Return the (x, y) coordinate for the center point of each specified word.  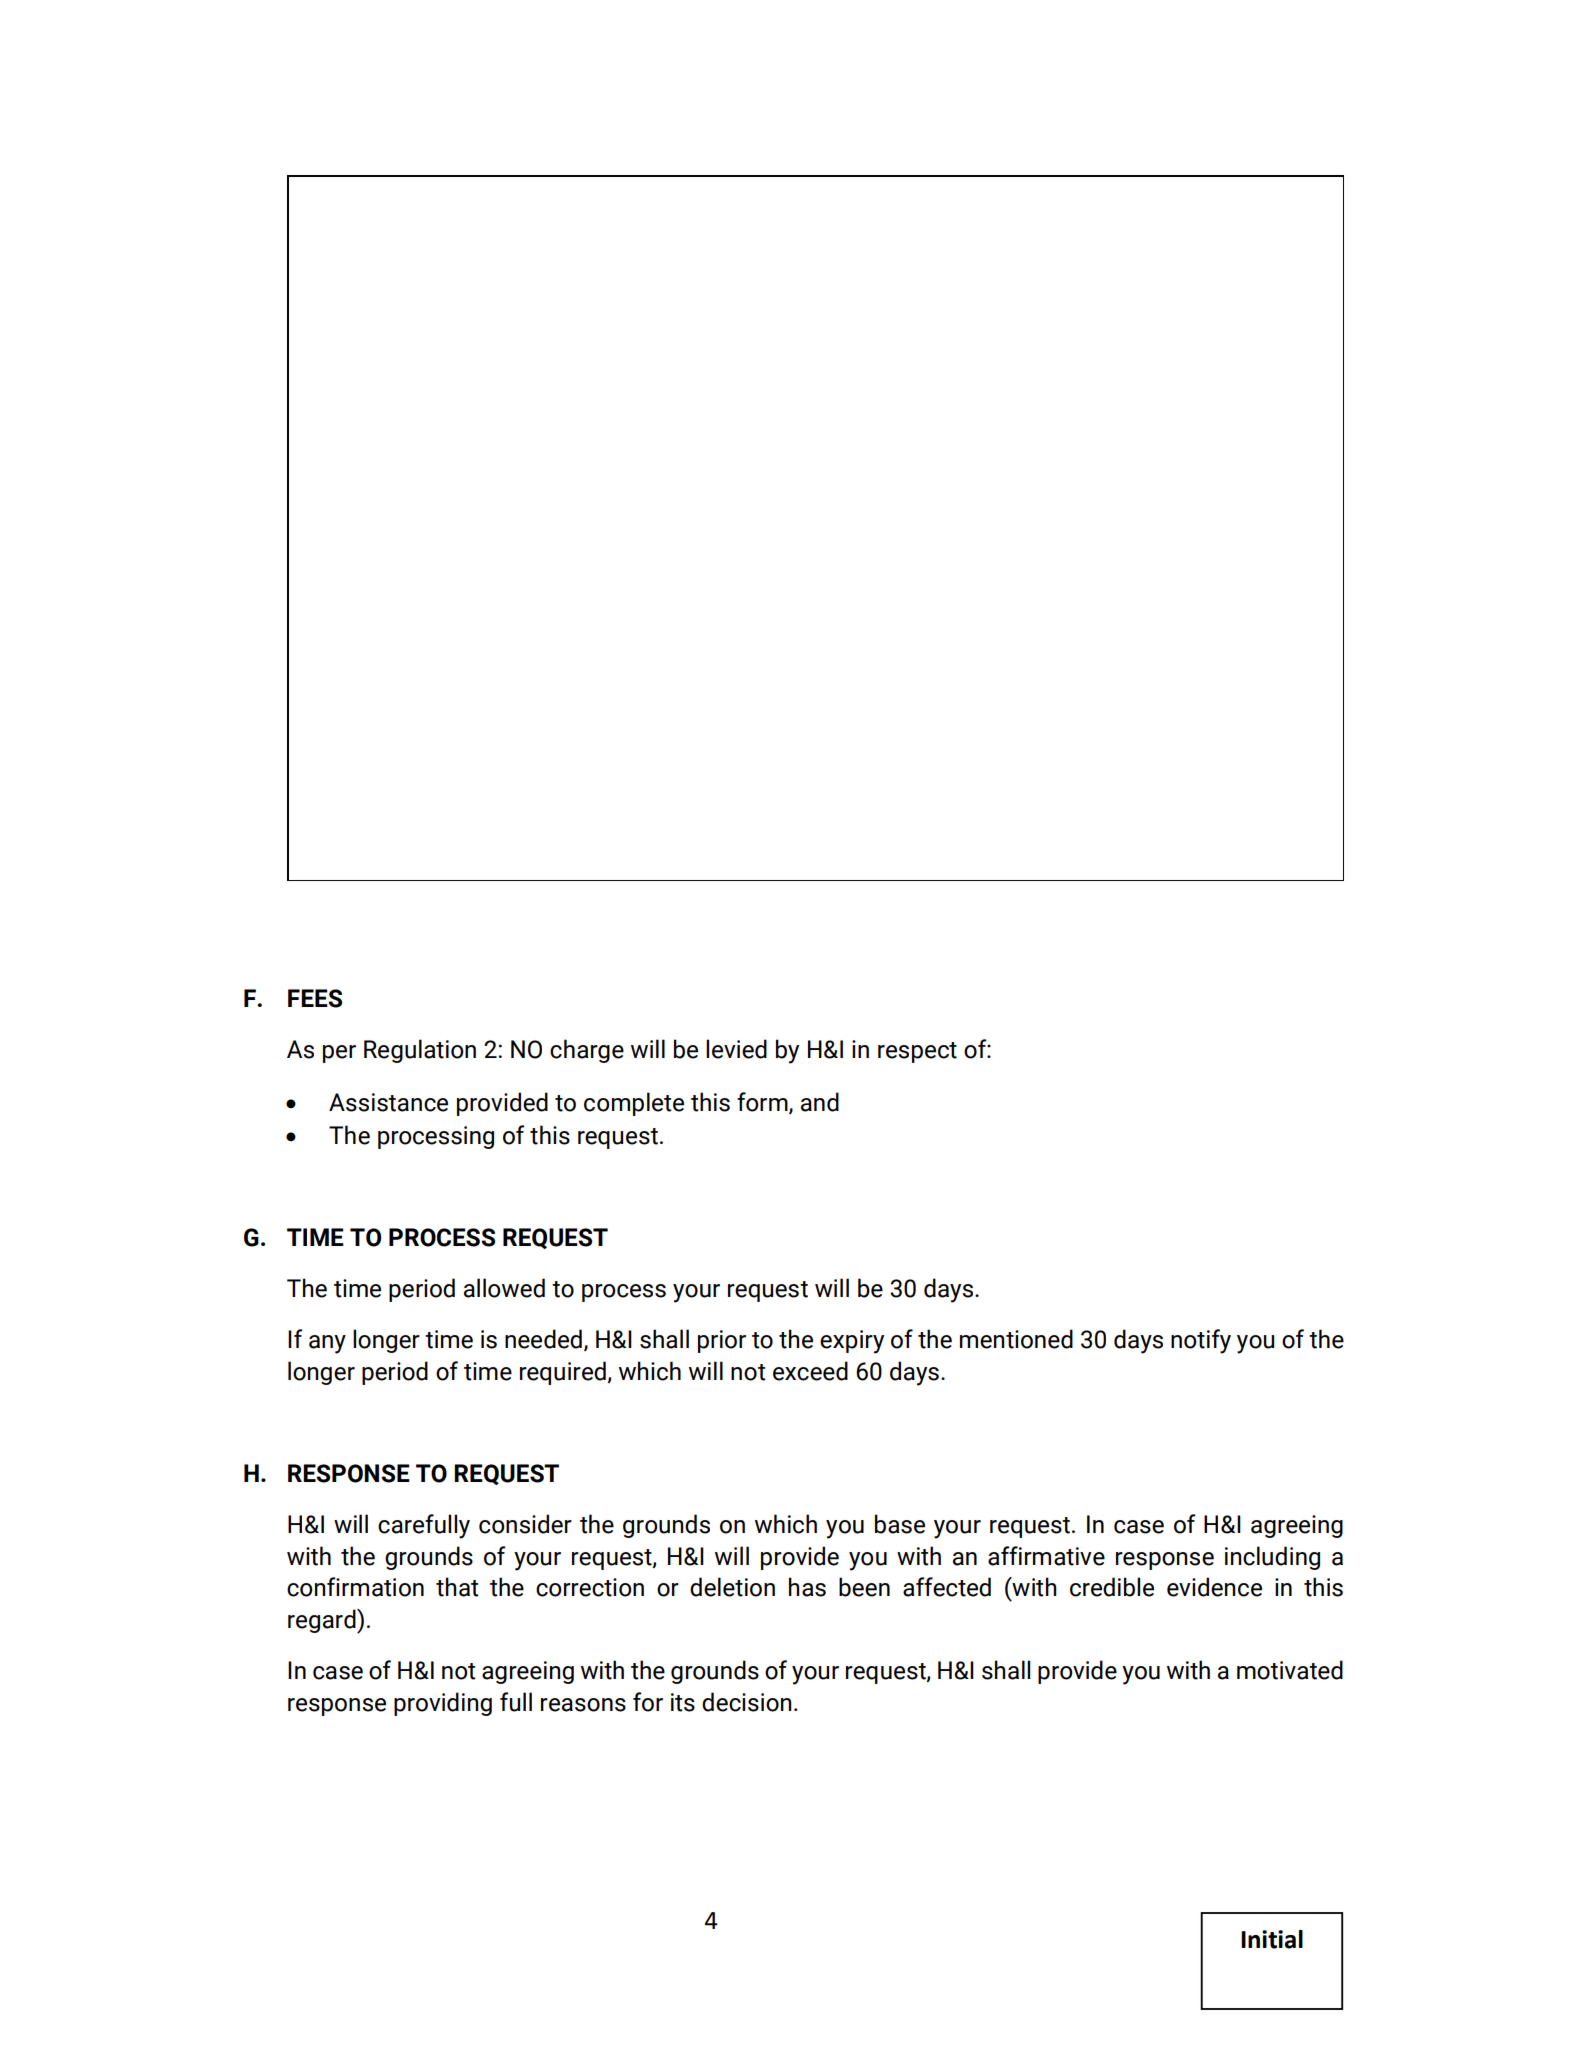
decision (746, 1702)
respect (917, 1052)
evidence (1214, 1587)
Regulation (420, 1051)
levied (736, 1049)
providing (443, 1704)
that (457, 1587)
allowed (504, 1288)
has (807, 1587)
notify (1201, 1341)
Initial (1272, 1939)
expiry (852, 1342)
